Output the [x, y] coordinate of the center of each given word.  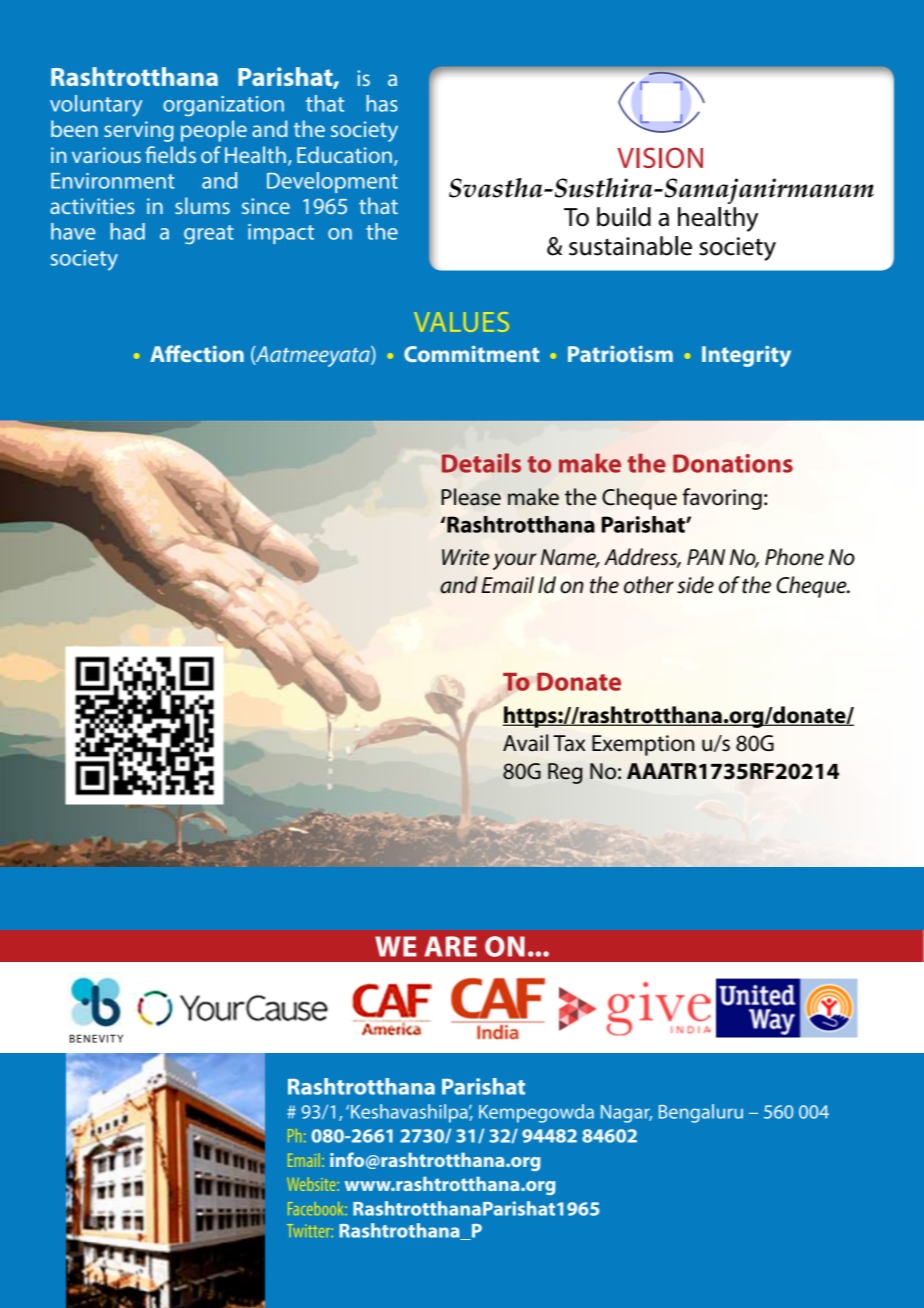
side [695, 585]
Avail [525, 743]
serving [139, 131]
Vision [660, 157]
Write [465, 557]
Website [311, 1184]
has [382, 103]
